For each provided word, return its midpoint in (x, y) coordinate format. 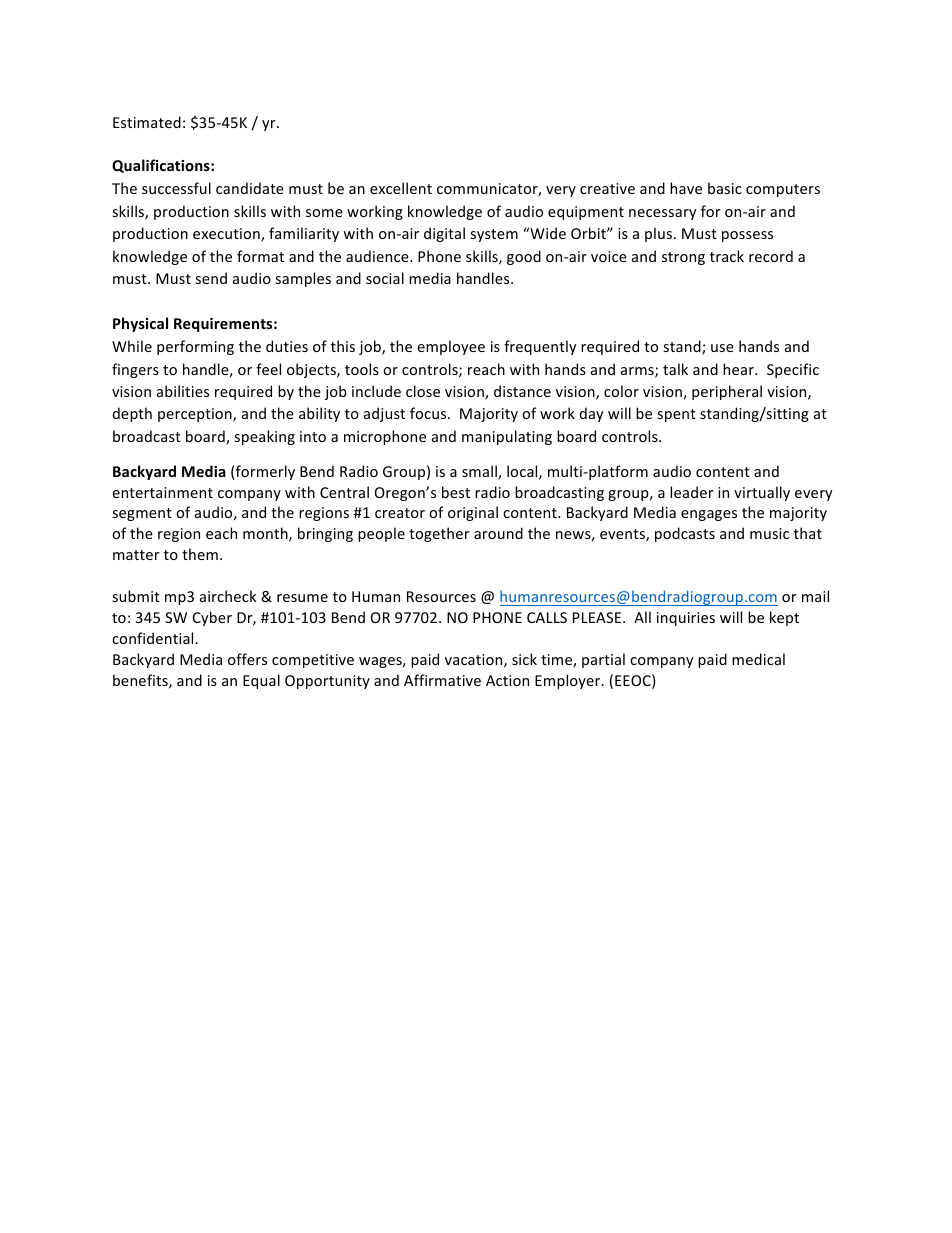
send (211, 278)
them (200, 554)
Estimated (147, 122)
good (524, 257)
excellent (401, 188)
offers (247, 659)
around (498, 533)
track (727, 256)
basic (725, 188)
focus (429, 413)
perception (196, 415)
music (769, 533)
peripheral (727, 392)
